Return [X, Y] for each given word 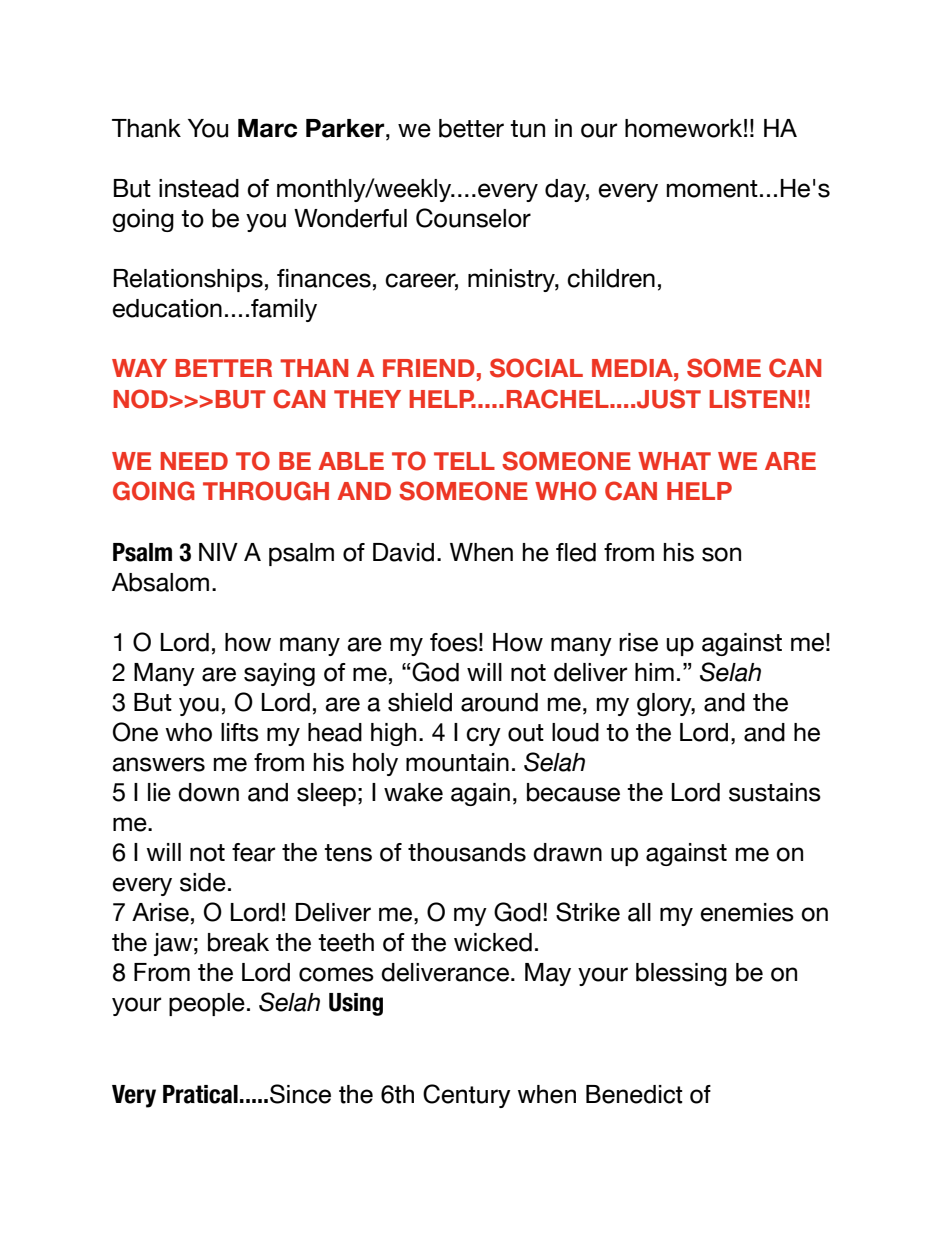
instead [199, 188]
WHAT [674, 461]
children [611, 278]
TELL [464, 461]
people [207, 1004]
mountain [457, 762]
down [208, 792]
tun [527, 129]
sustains [775, 792]
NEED [194, 461]
